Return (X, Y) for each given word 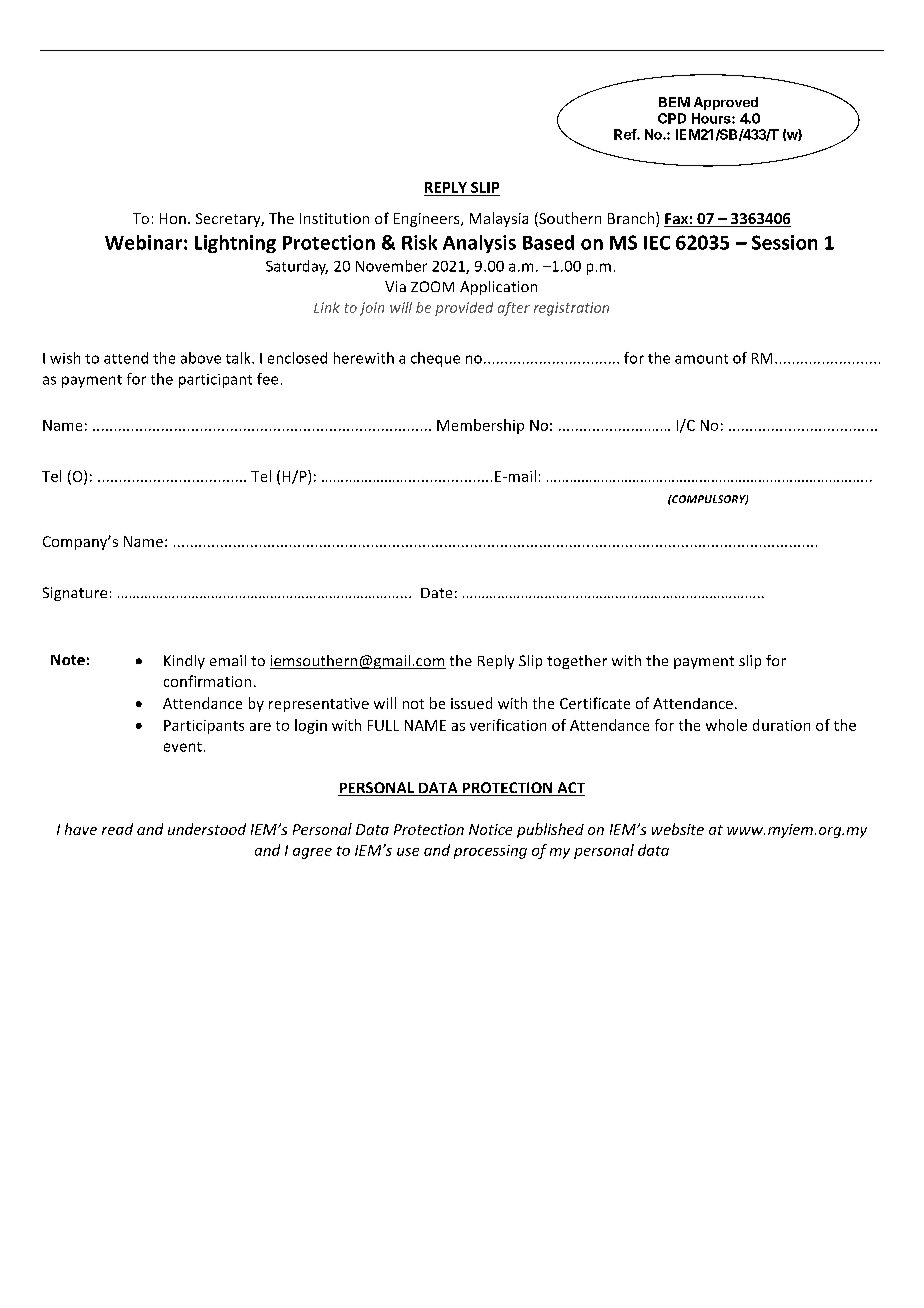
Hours (712, 118)
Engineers (428, 220)
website (678, 829)
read (117, 829)
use (408, 852)
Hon (173, 218)
